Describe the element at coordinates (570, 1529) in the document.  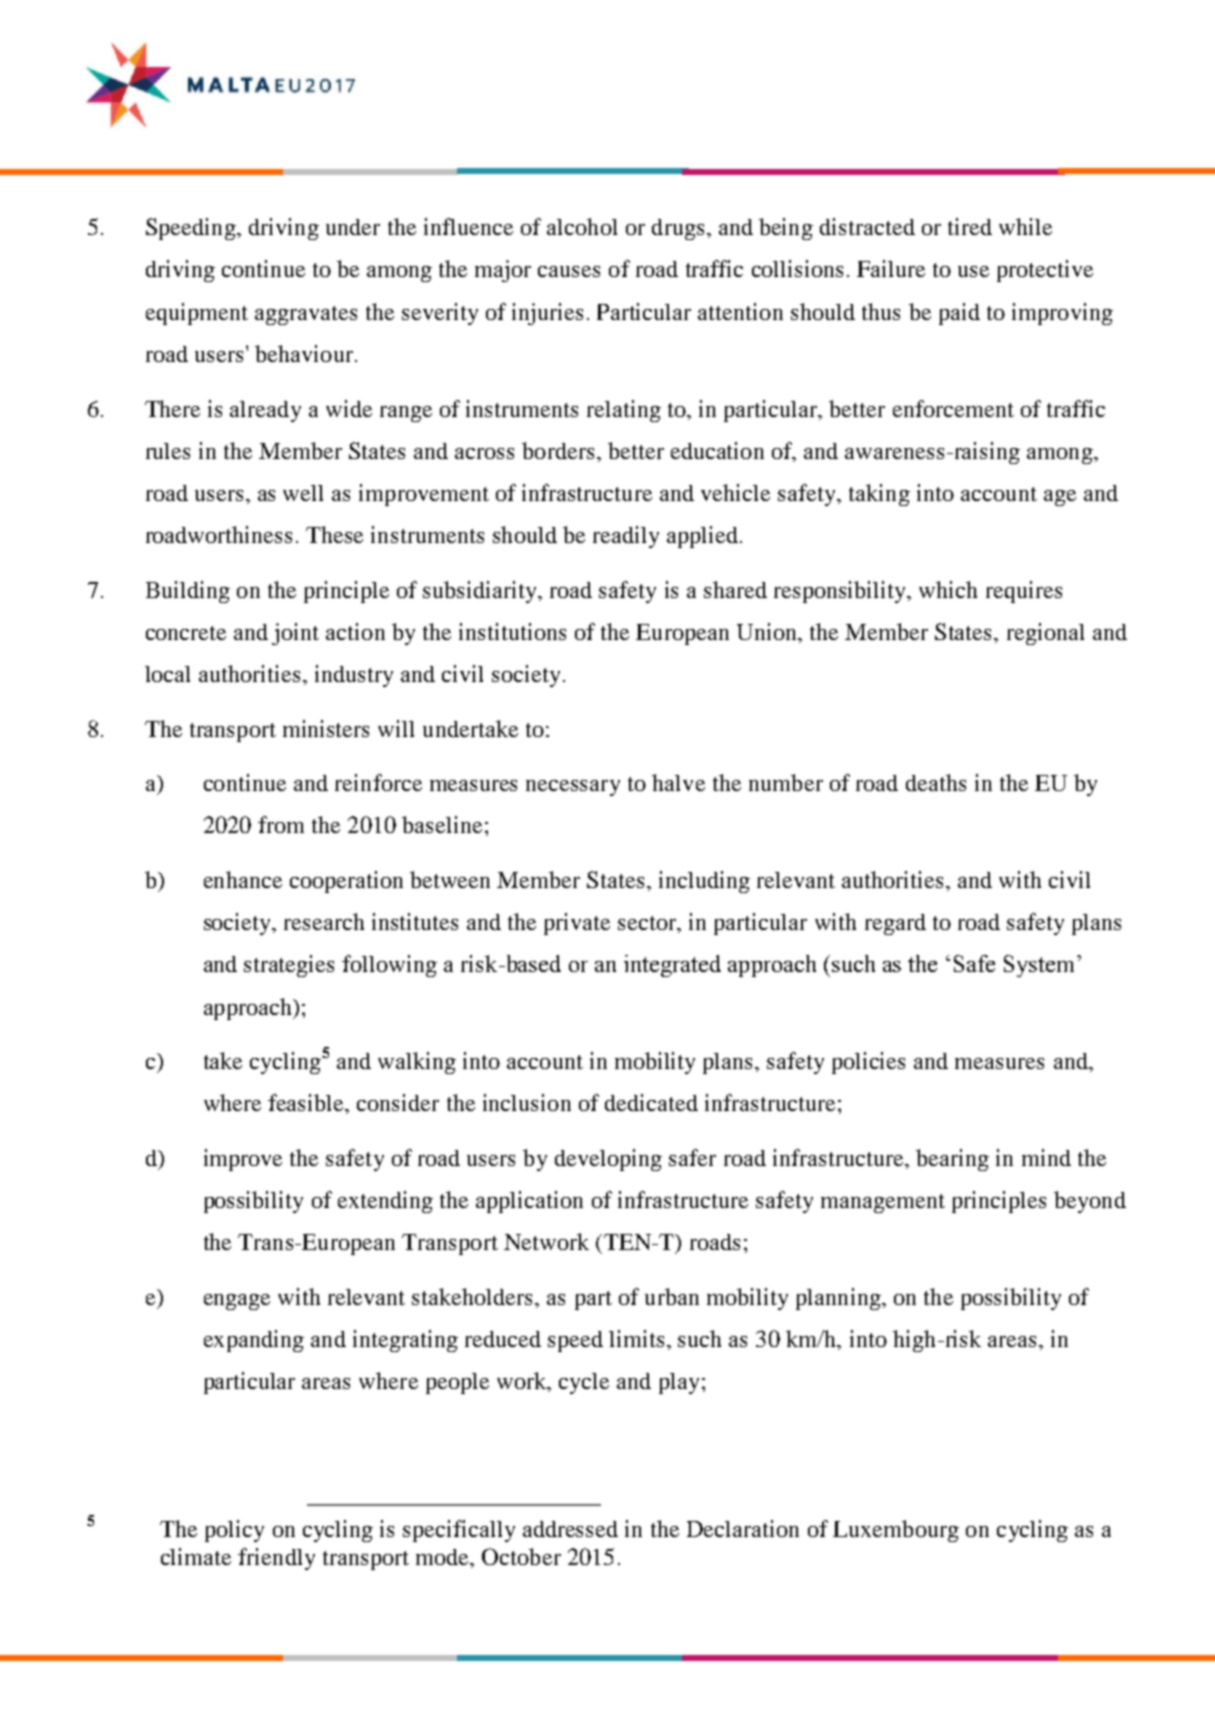
I see `addressed` at that location.
